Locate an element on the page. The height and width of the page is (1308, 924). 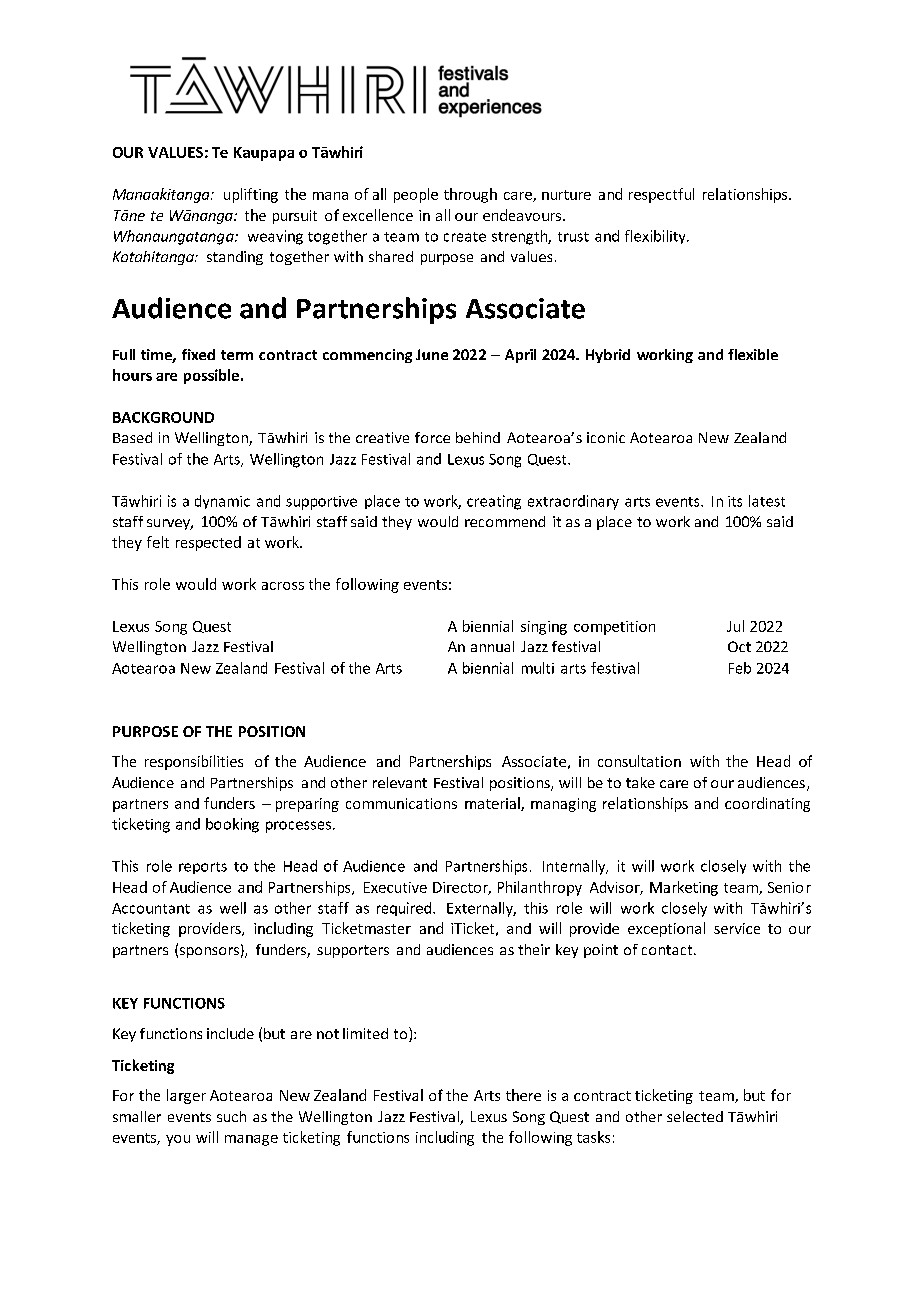
BACKGROUND is located at coordinates (163, 417).
